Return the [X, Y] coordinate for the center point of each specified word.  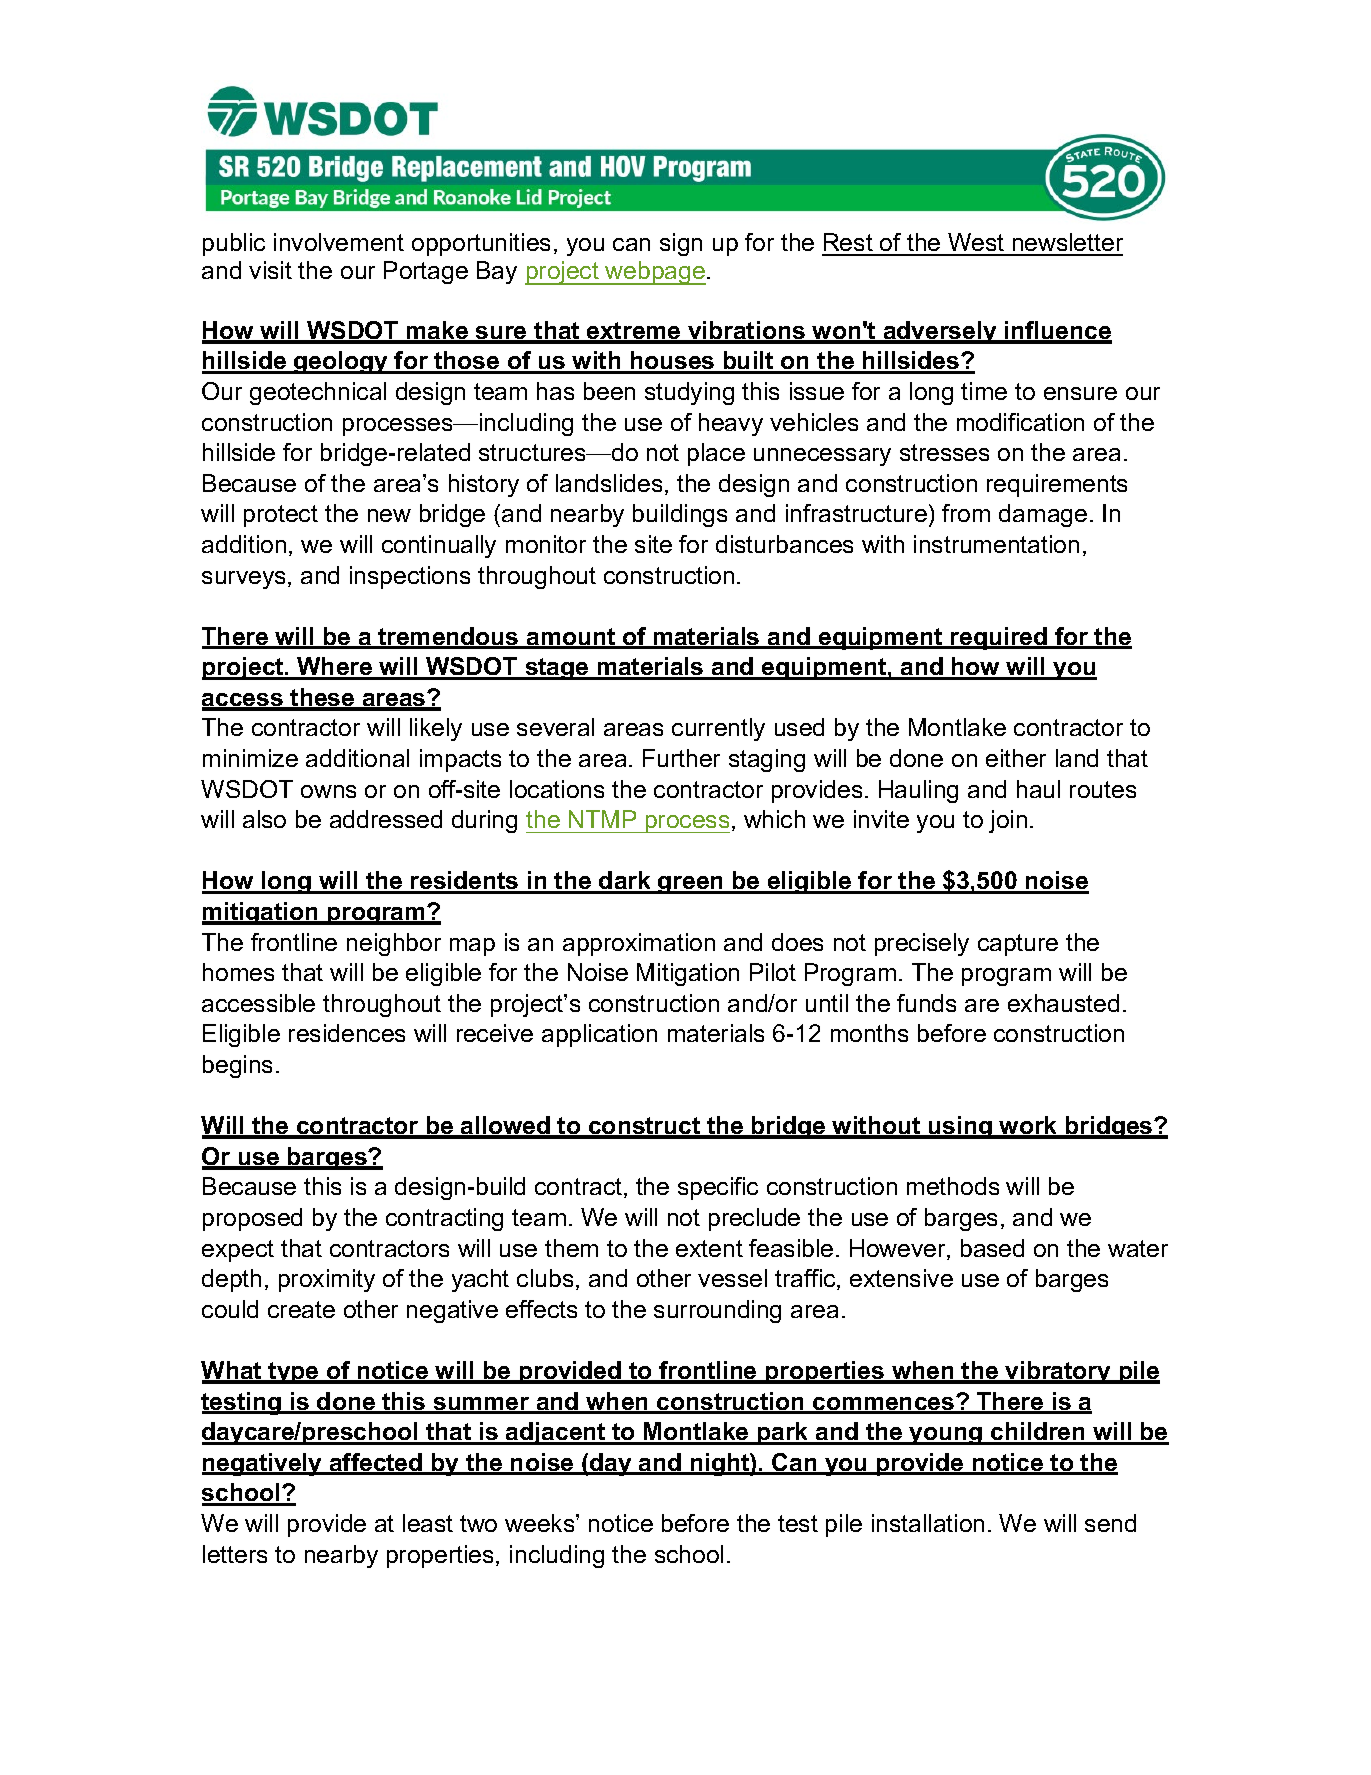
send [1110, 1523]
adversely [940, 332]
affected [376, 1463]
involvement [339, 242]
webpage [655, 273]
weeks [541, 1523]
